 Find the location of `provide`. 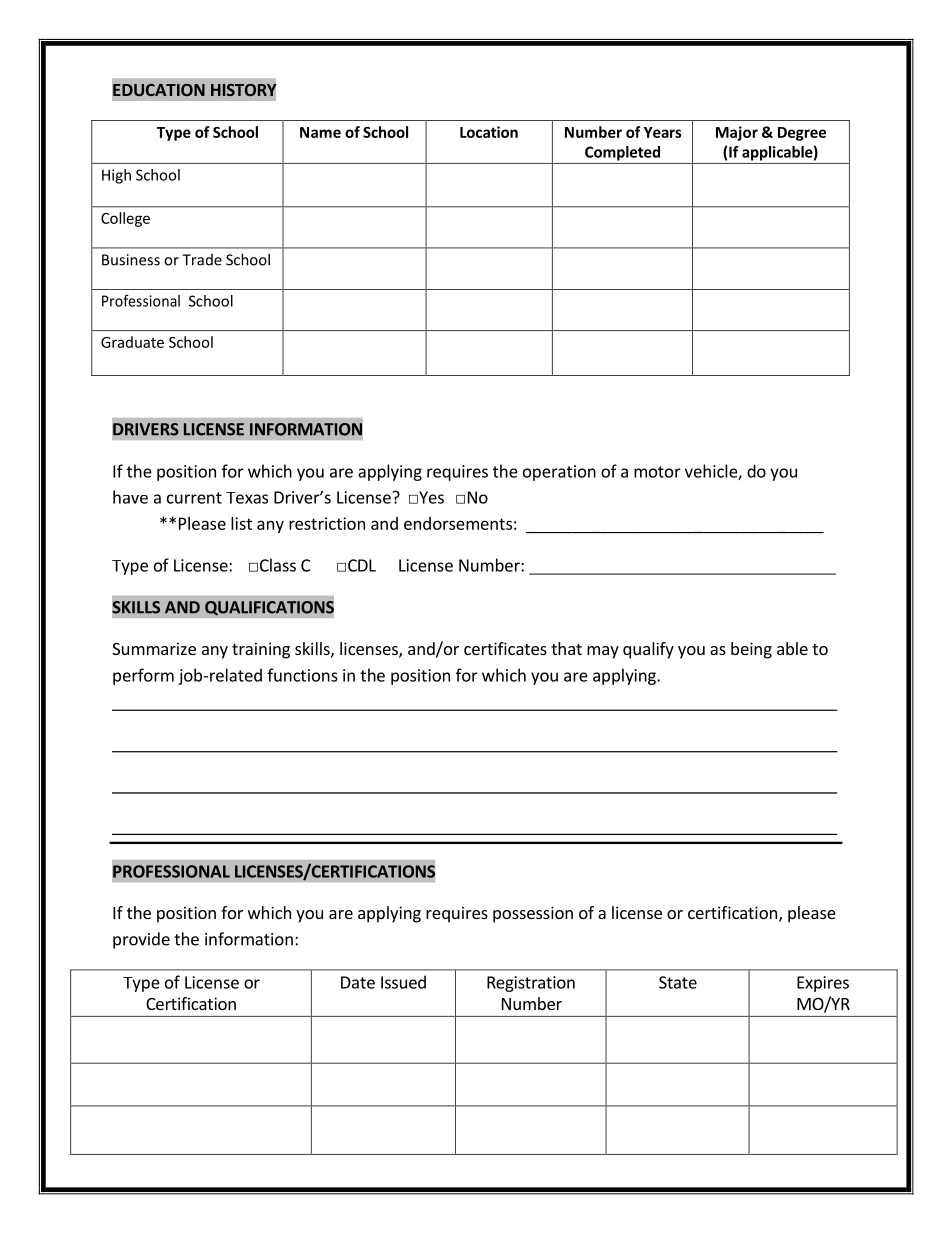

provide is located at coordinates (141, 940).
